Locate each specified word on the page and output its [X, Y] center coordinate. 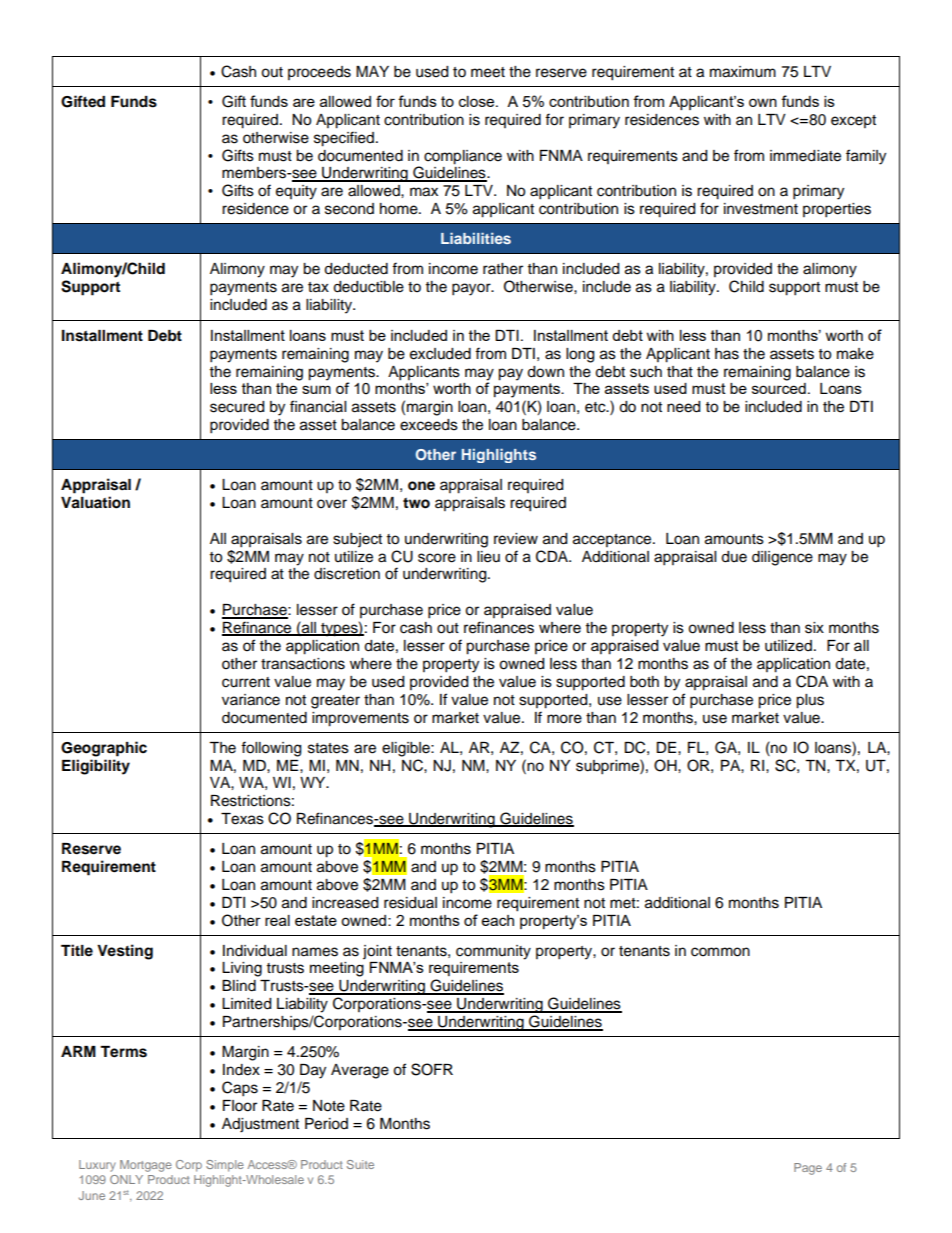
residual [410, 903]
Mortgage [146, 1166]
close [478, 101]
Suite [360, 1164]
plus [810, 701]
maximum [743, 72]
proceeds [319, 73]
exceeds [429, 425]
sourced [779, 388]
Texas [242, 819]
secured [237, 407]
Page [808, 1169]
